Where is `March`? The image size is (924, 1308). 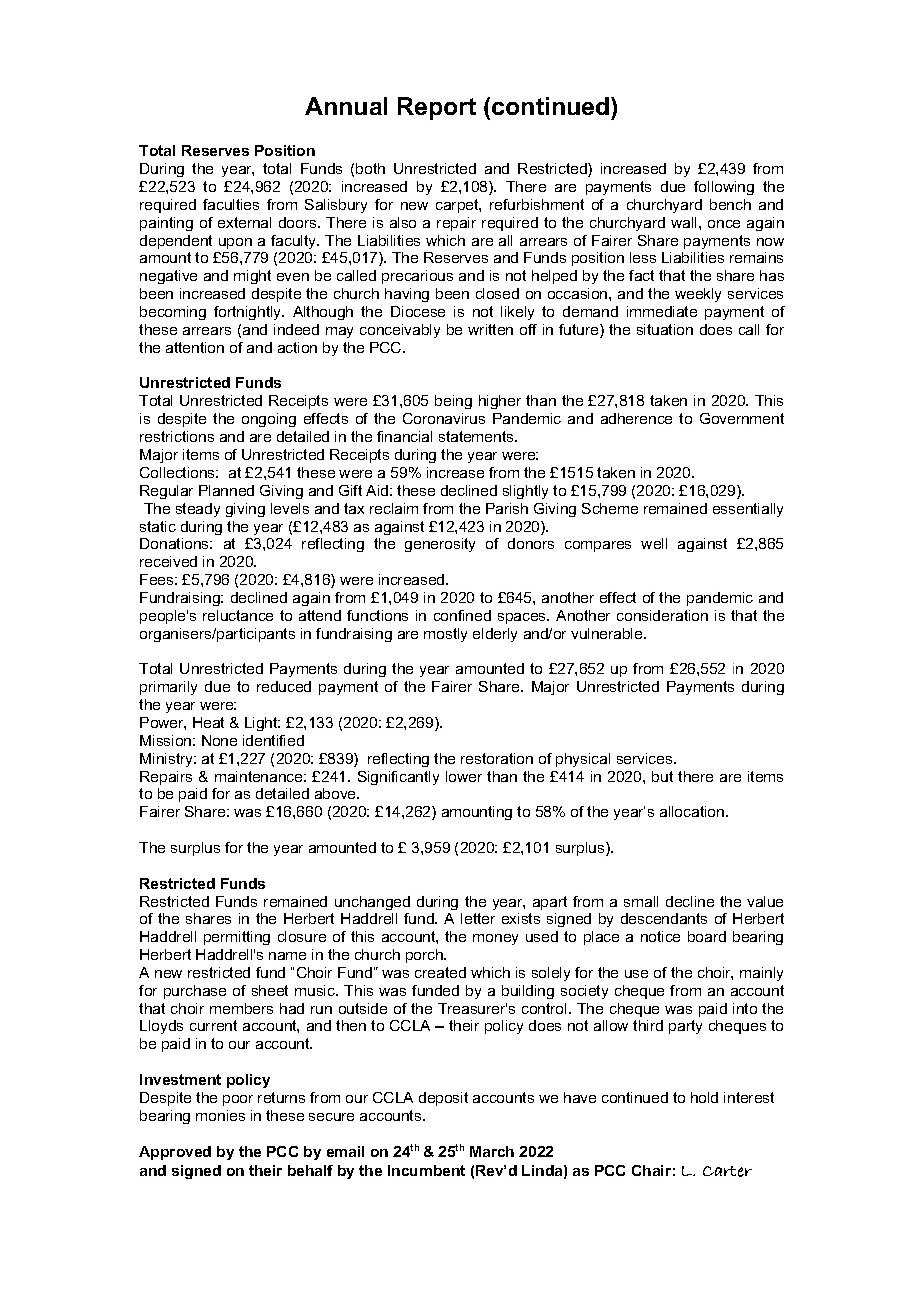 March is located at coordinates (492, 1151).
